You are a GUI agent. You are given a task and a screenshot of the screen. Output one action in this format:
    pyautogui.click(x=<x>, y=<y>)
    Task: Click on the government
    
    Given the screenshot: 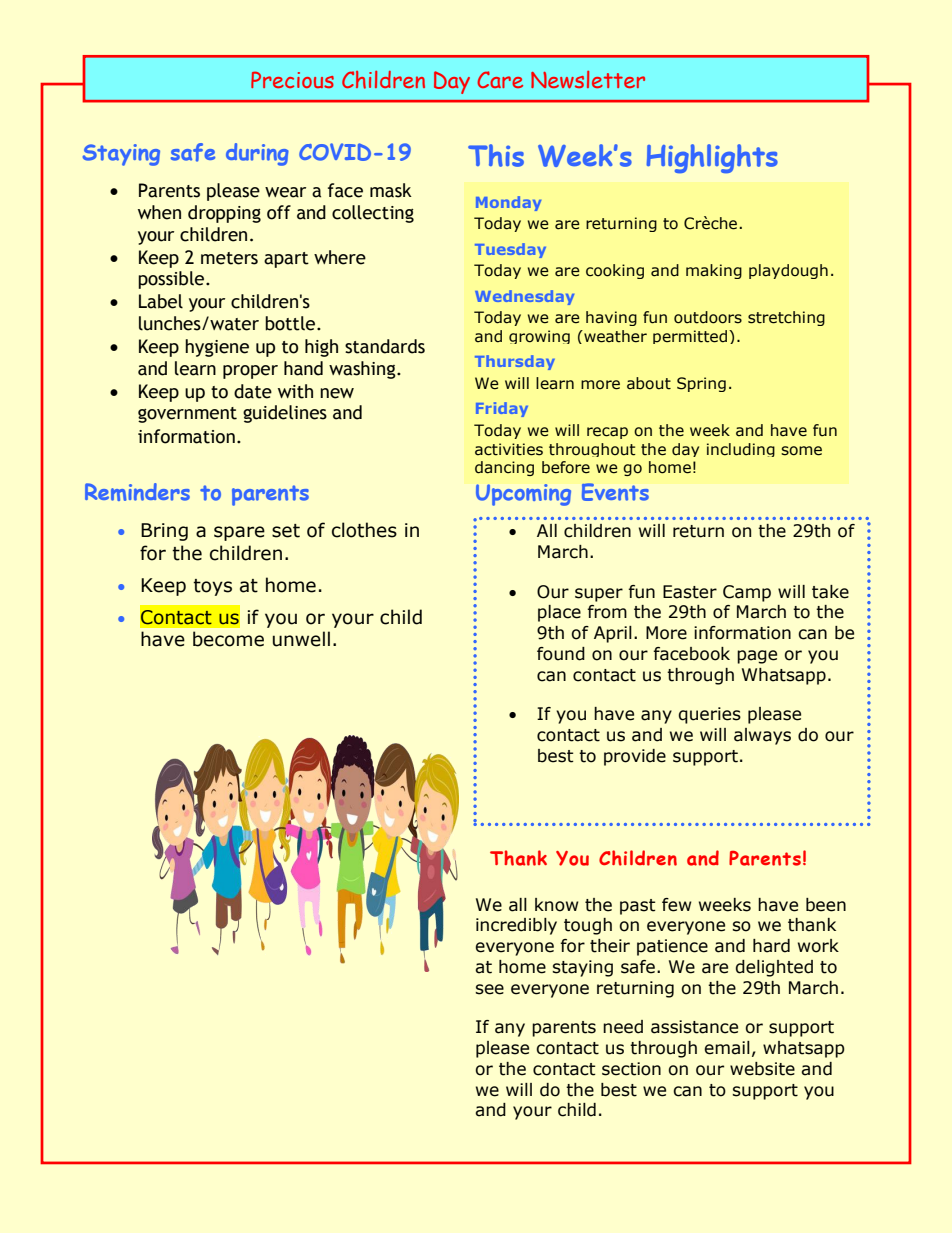 What is the action you would take?
    pyautogui.click(x=187, y=415)
